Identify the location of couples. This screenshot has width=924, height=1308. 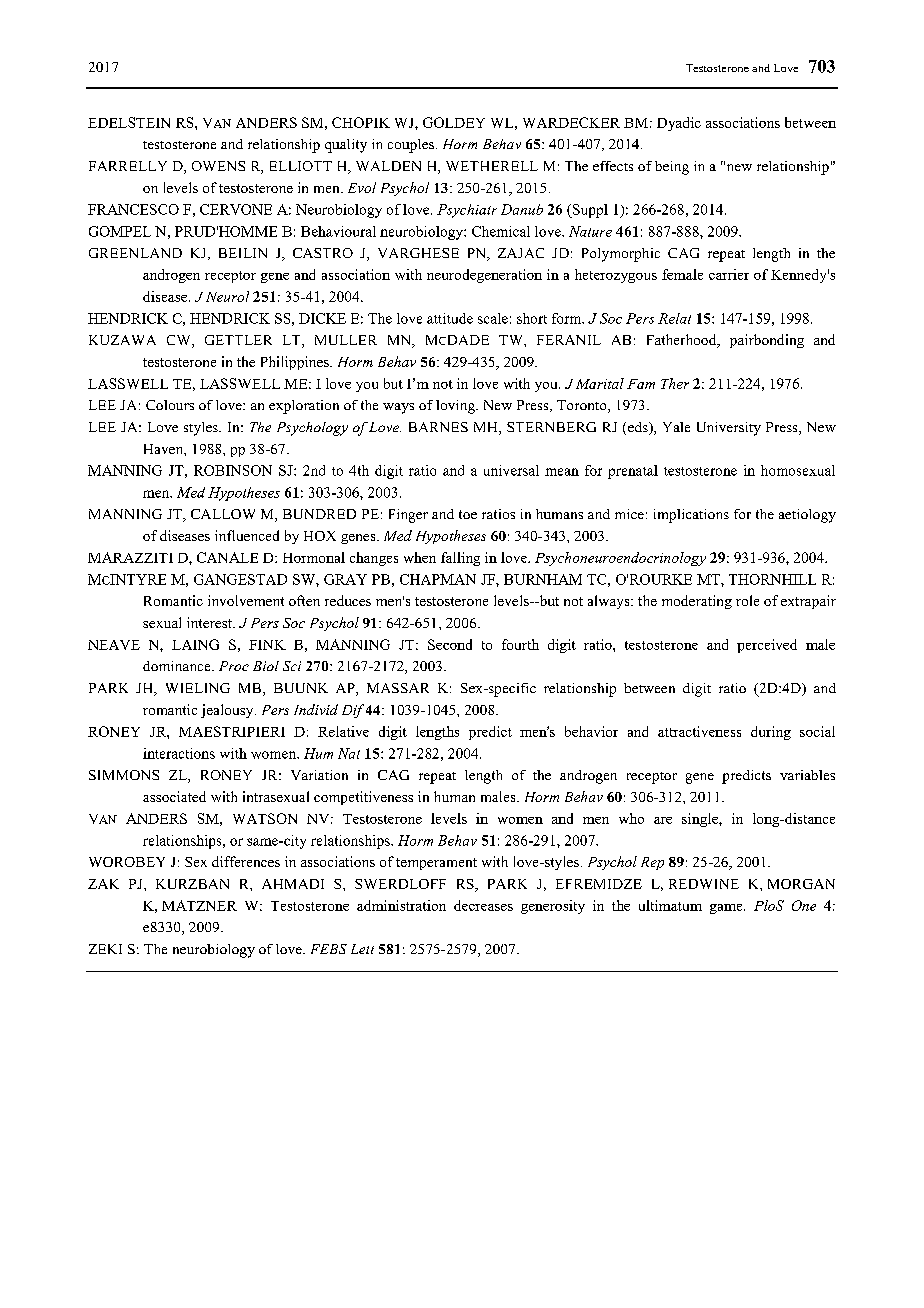
(412, 146).
